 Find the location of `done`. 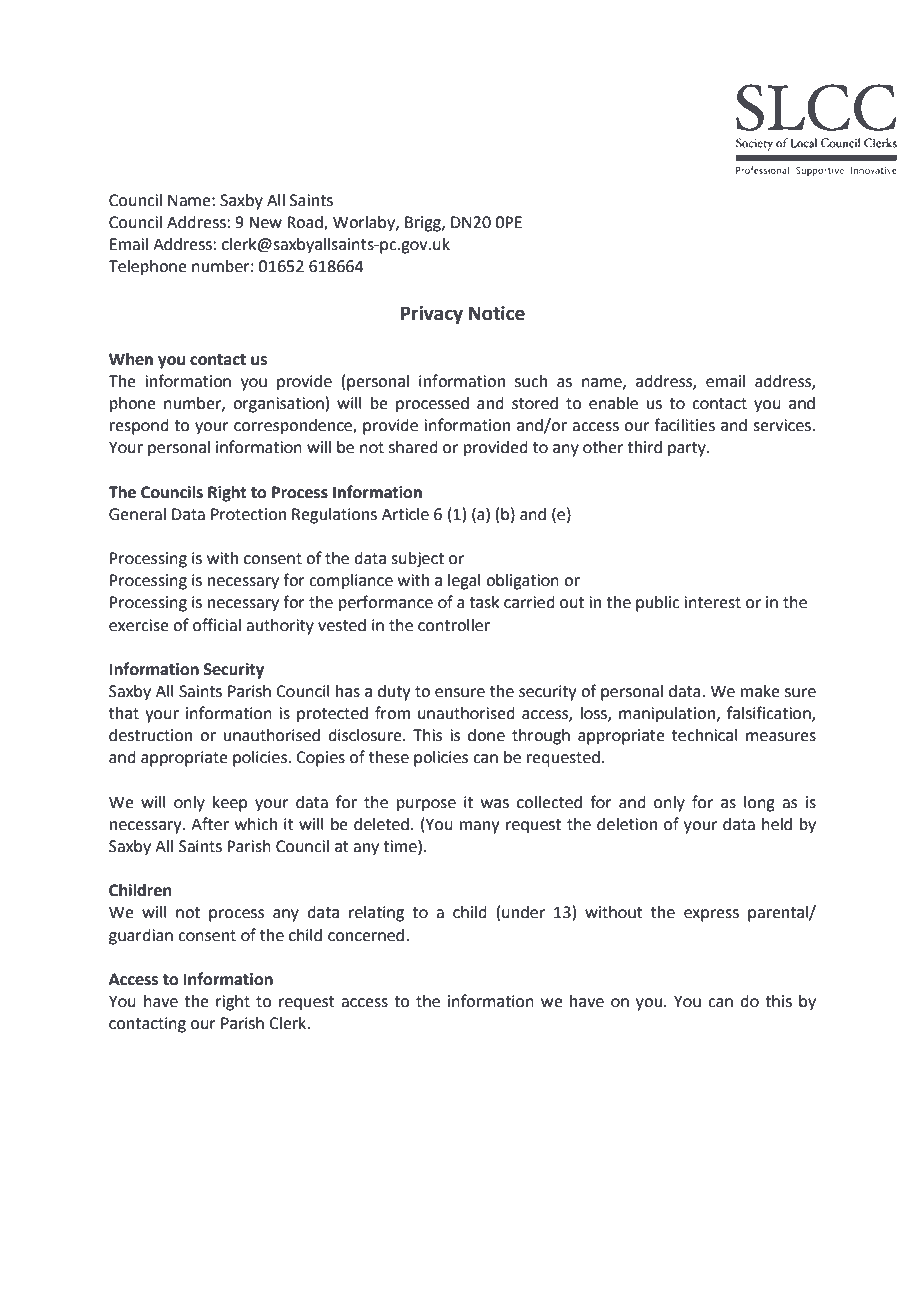

done is located at coordinates (486, 735).
